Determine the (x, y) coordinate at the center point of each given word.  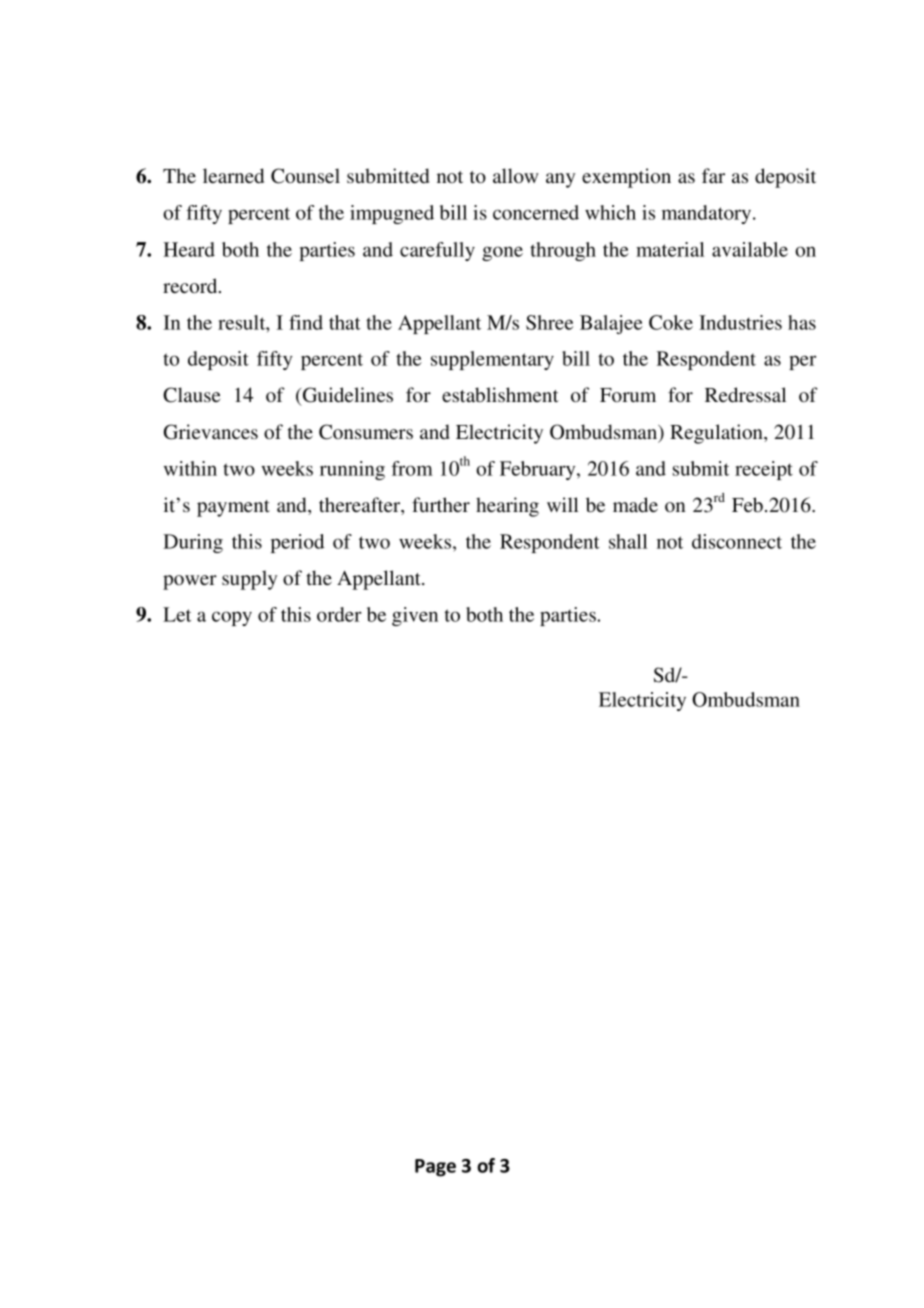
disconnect (737, 541)
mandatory (708, 214)
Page (435, 1168)
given (415, 616)
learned (233, 175)
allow (516, 175)
